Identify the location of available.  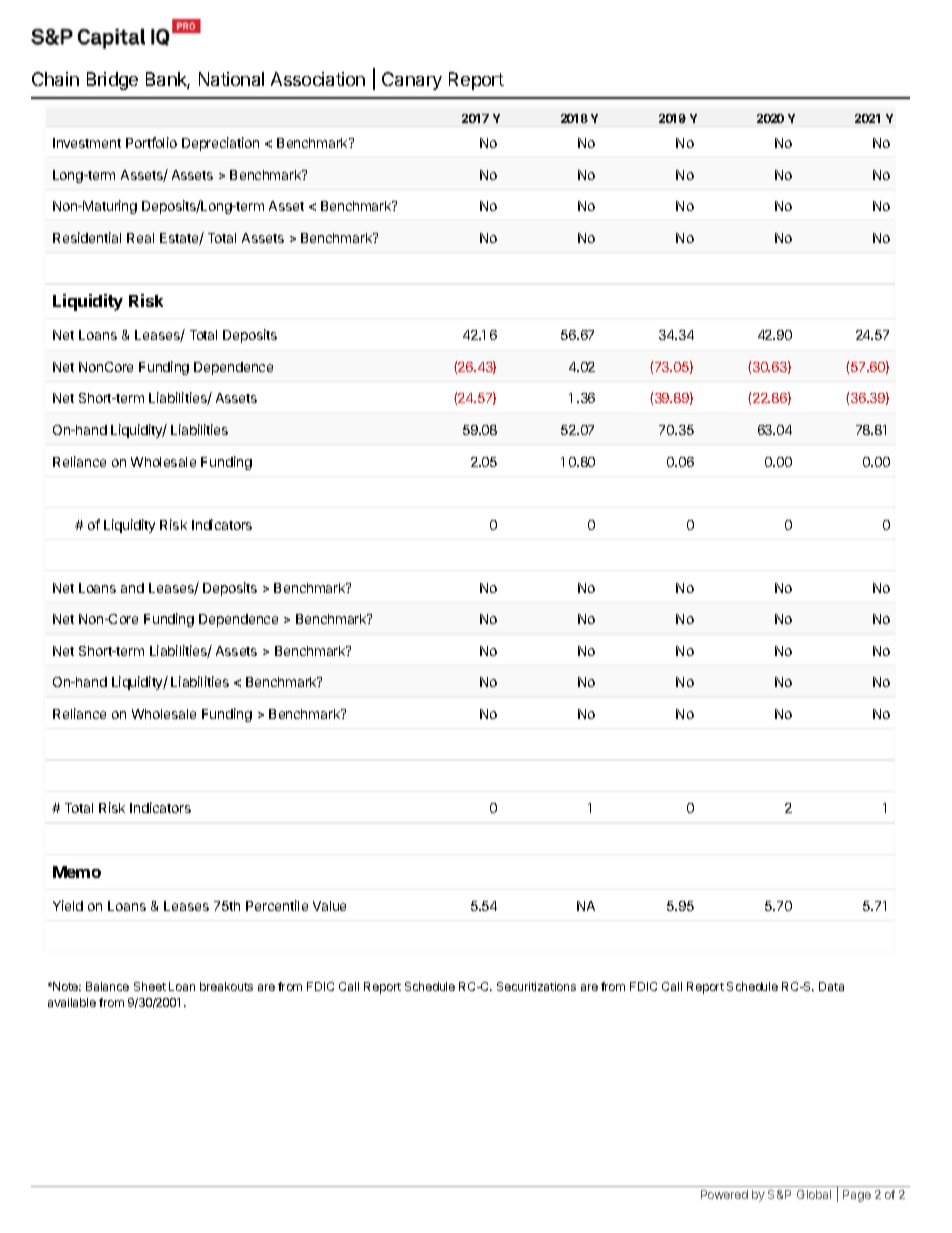
(72, 1002).
